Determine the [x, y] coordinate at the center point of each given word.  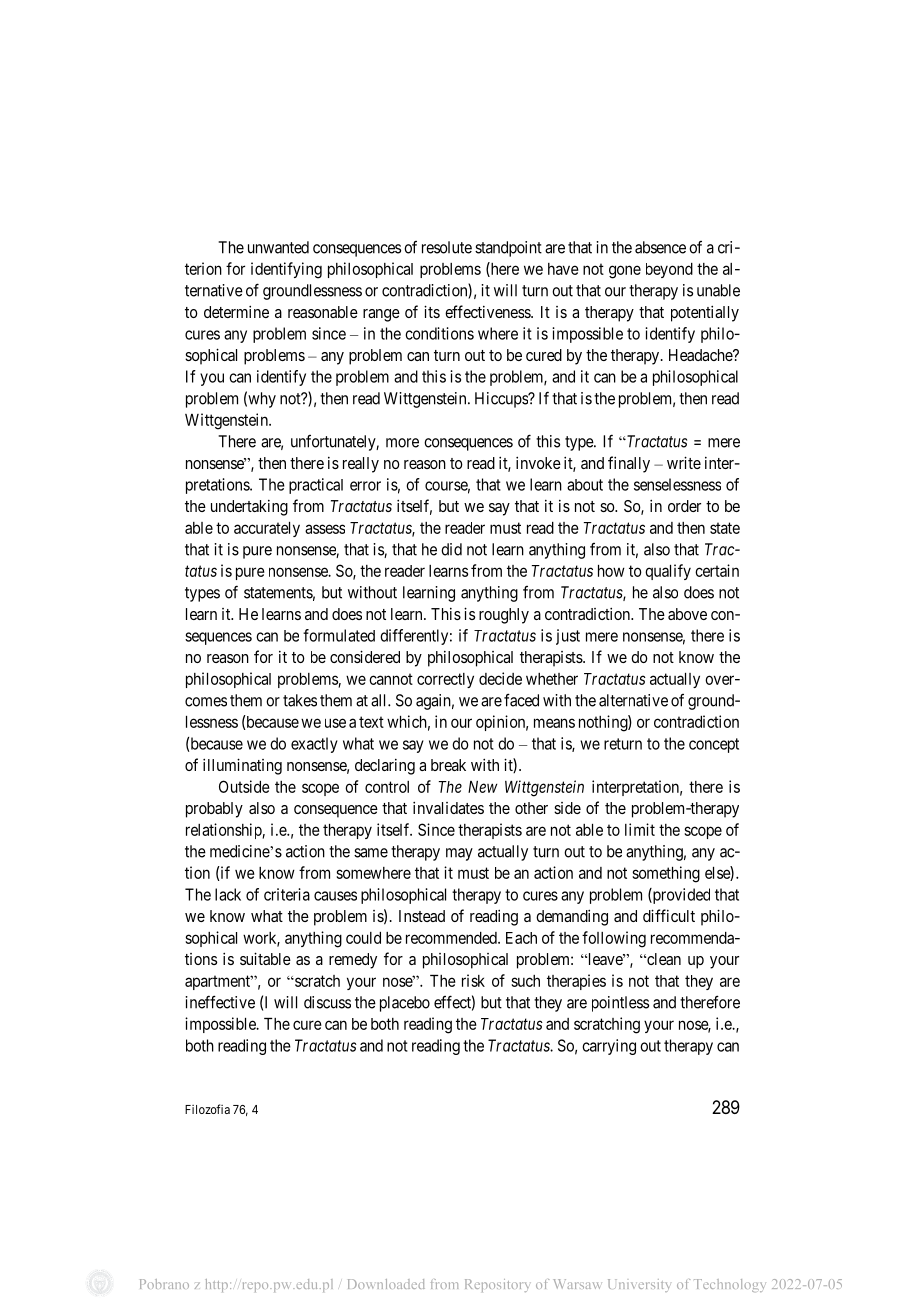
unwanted [278, 247]
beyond [669, 270]
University [639, 1285]
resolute [447, 247]
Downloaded [386, 1284]
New [483, 787]
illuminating [242, 766]
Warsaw [576, 1284]
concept [714, 745]
